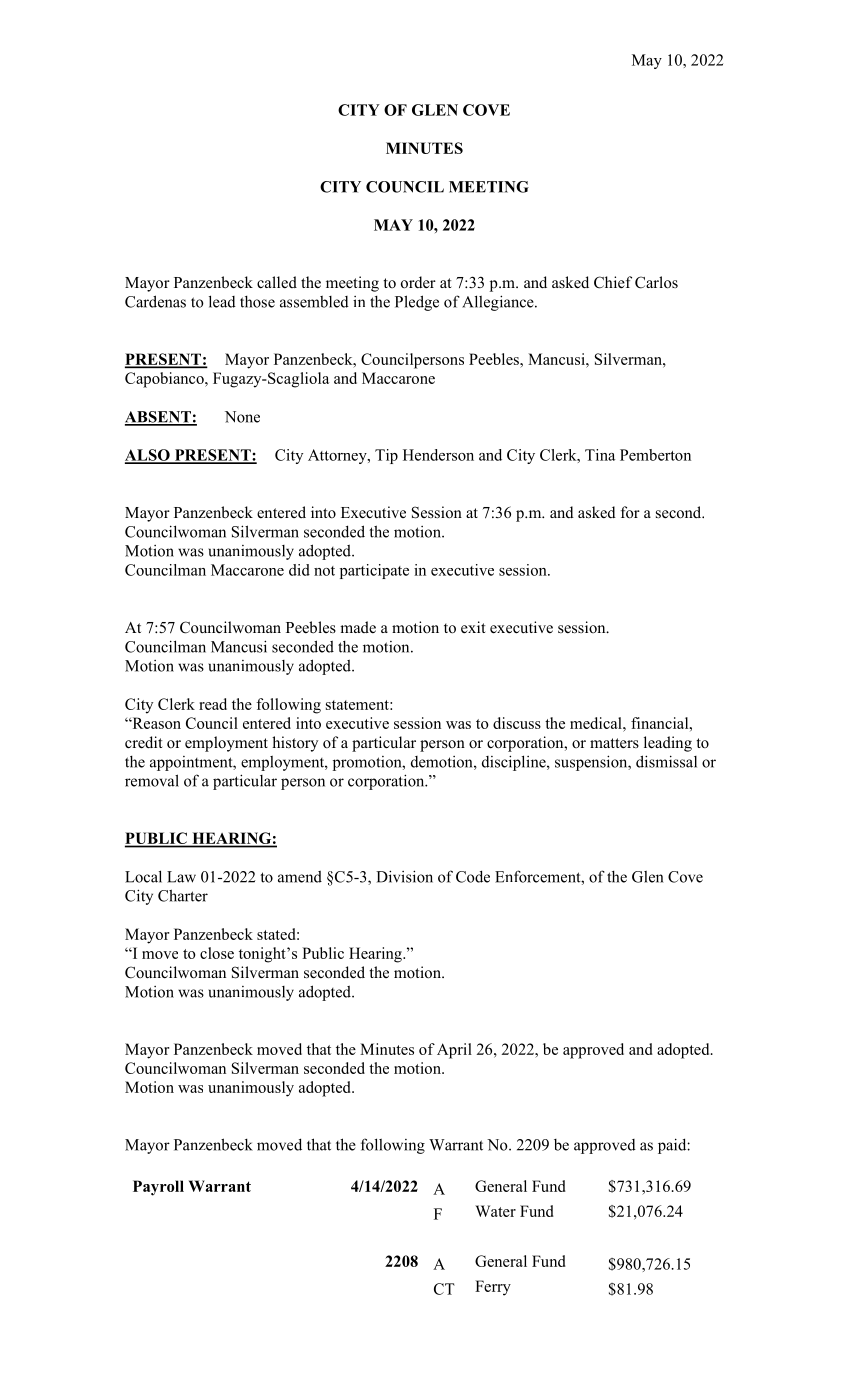 The height and width of the screenshot is (1400, 849). I want to click on Division, so click(404, 876).
